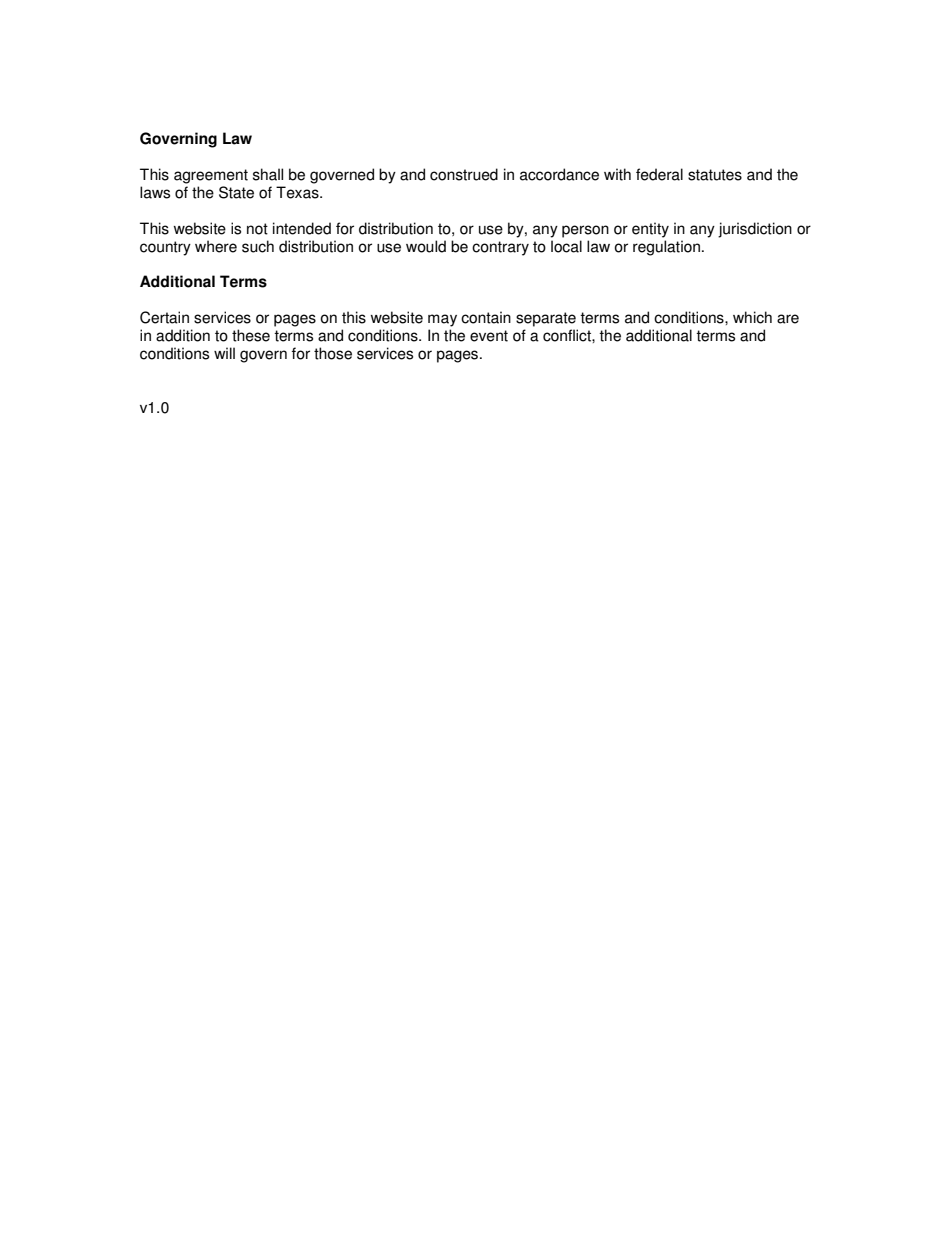 This screenshot has width=952, height=1233. Describe the element at coordinates (666, 248) in the screenshot. I see `regulation` at that location.
